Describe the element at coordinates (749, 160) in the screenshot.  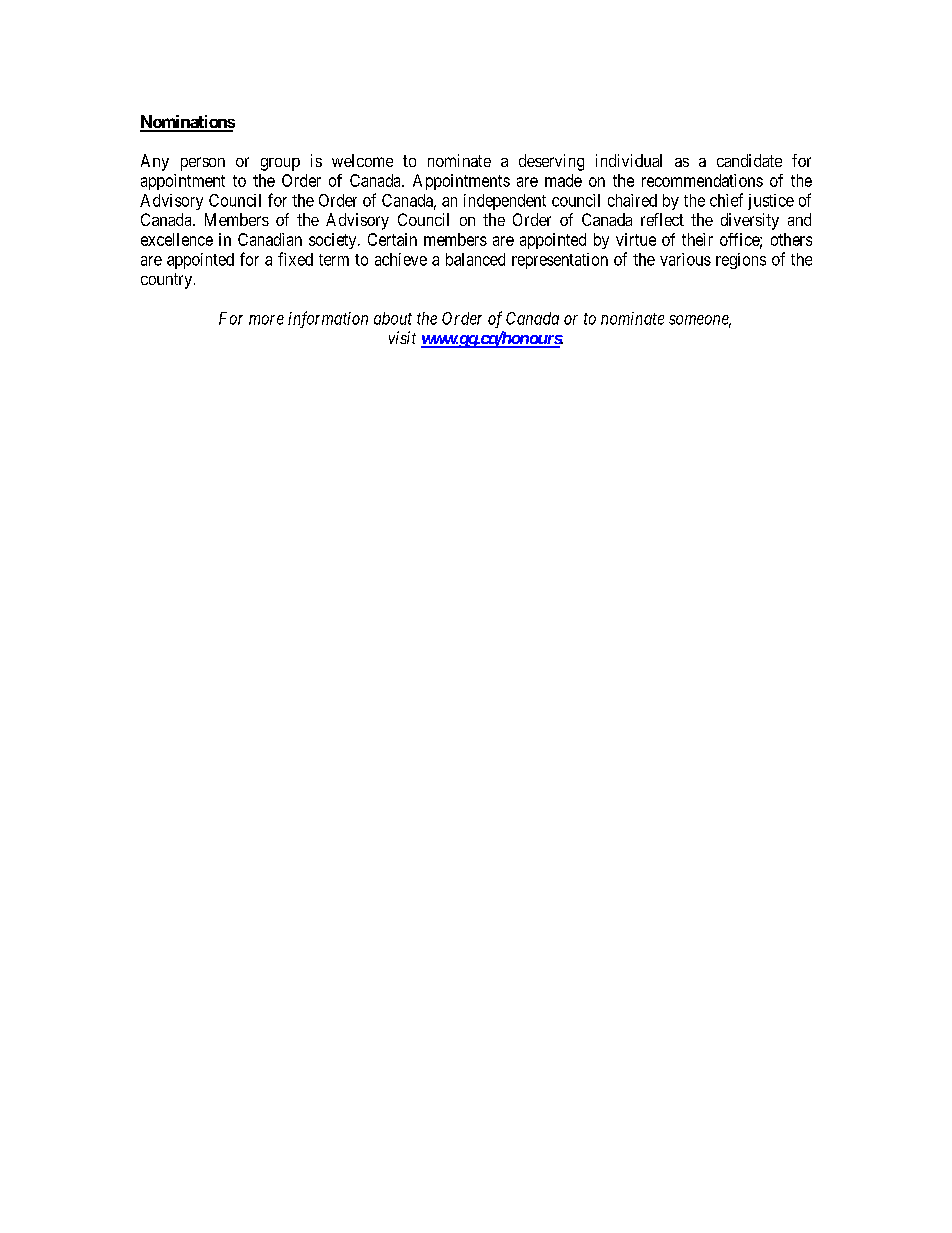
I see `candidate` at that location.
